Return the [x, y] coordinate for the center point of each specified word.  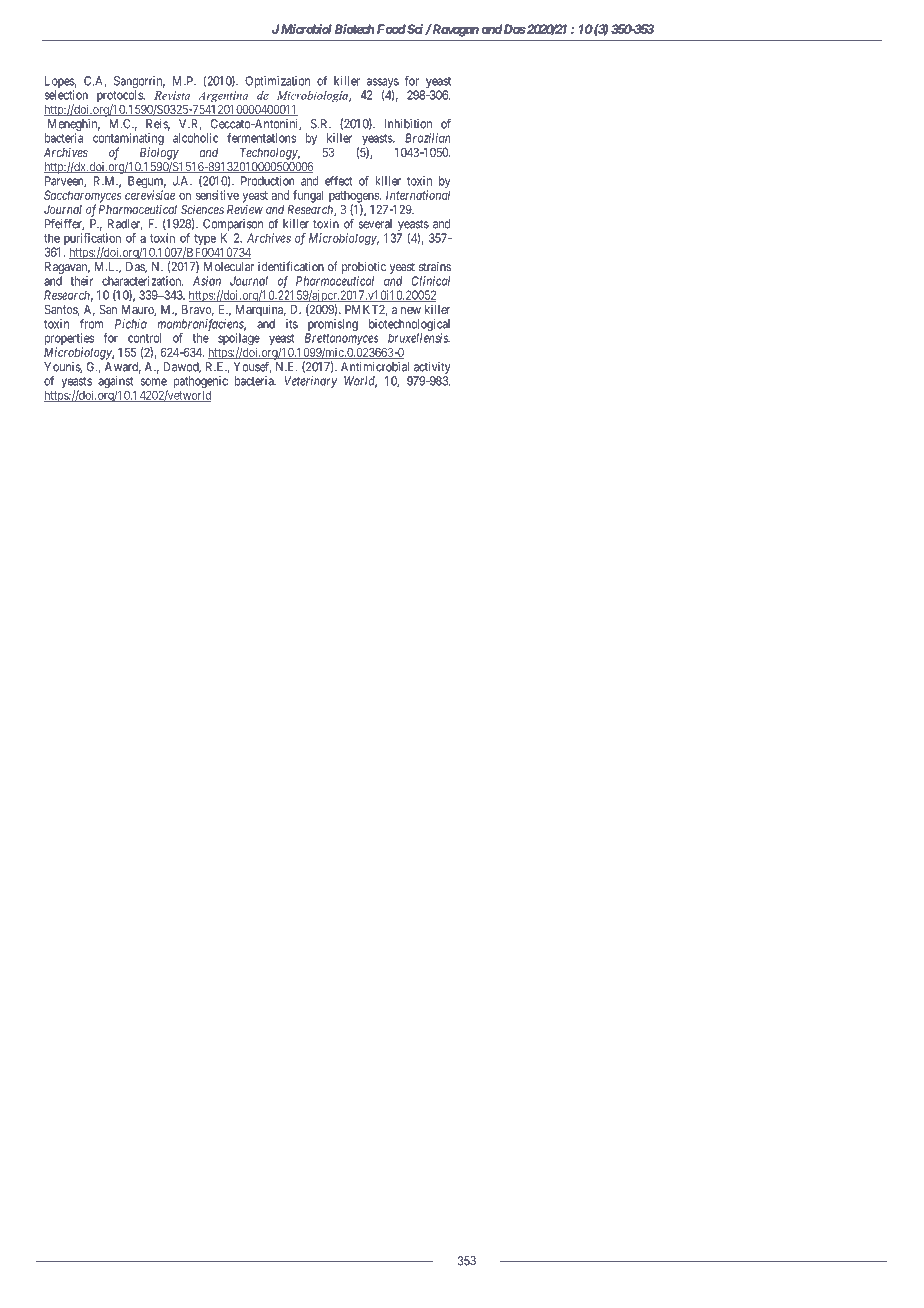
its [292, 324]
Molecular [229, 267]
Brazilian [428, 138]
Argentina [223, 98]
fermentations [261, 138]
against [117, 383]
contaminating [128, 140]
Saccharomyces [83, 197]
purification [92, 240]
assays [381, 84]
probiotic [364, 268]
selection [66, 95]
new [411, 310]
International [418, 195]
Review [245, 209]
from [92, 324]
